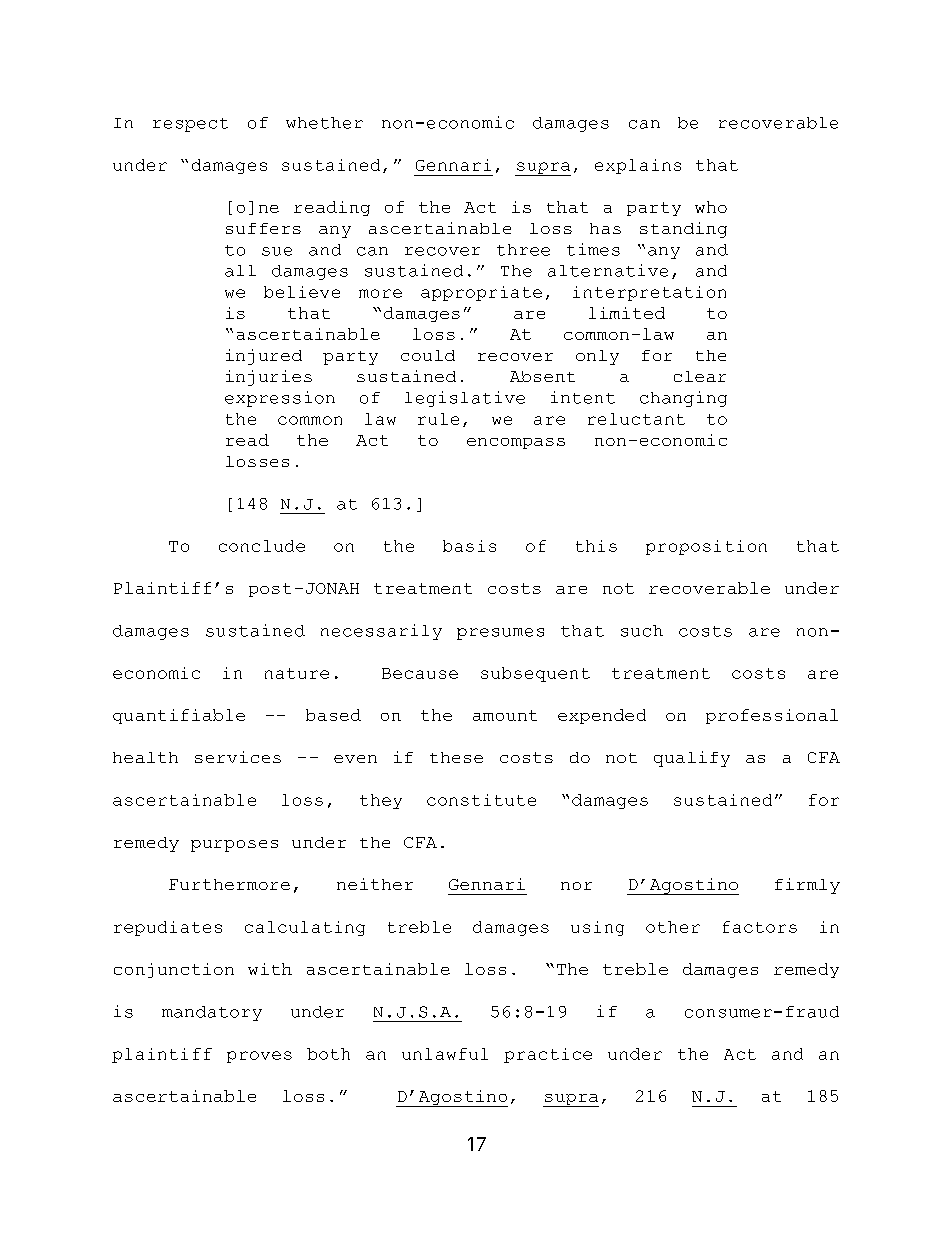 This screenshot has height=1233, width=952. Describe the element at coordinates (212, 1013) in the screenshot. I see `mandatory` at that location.
